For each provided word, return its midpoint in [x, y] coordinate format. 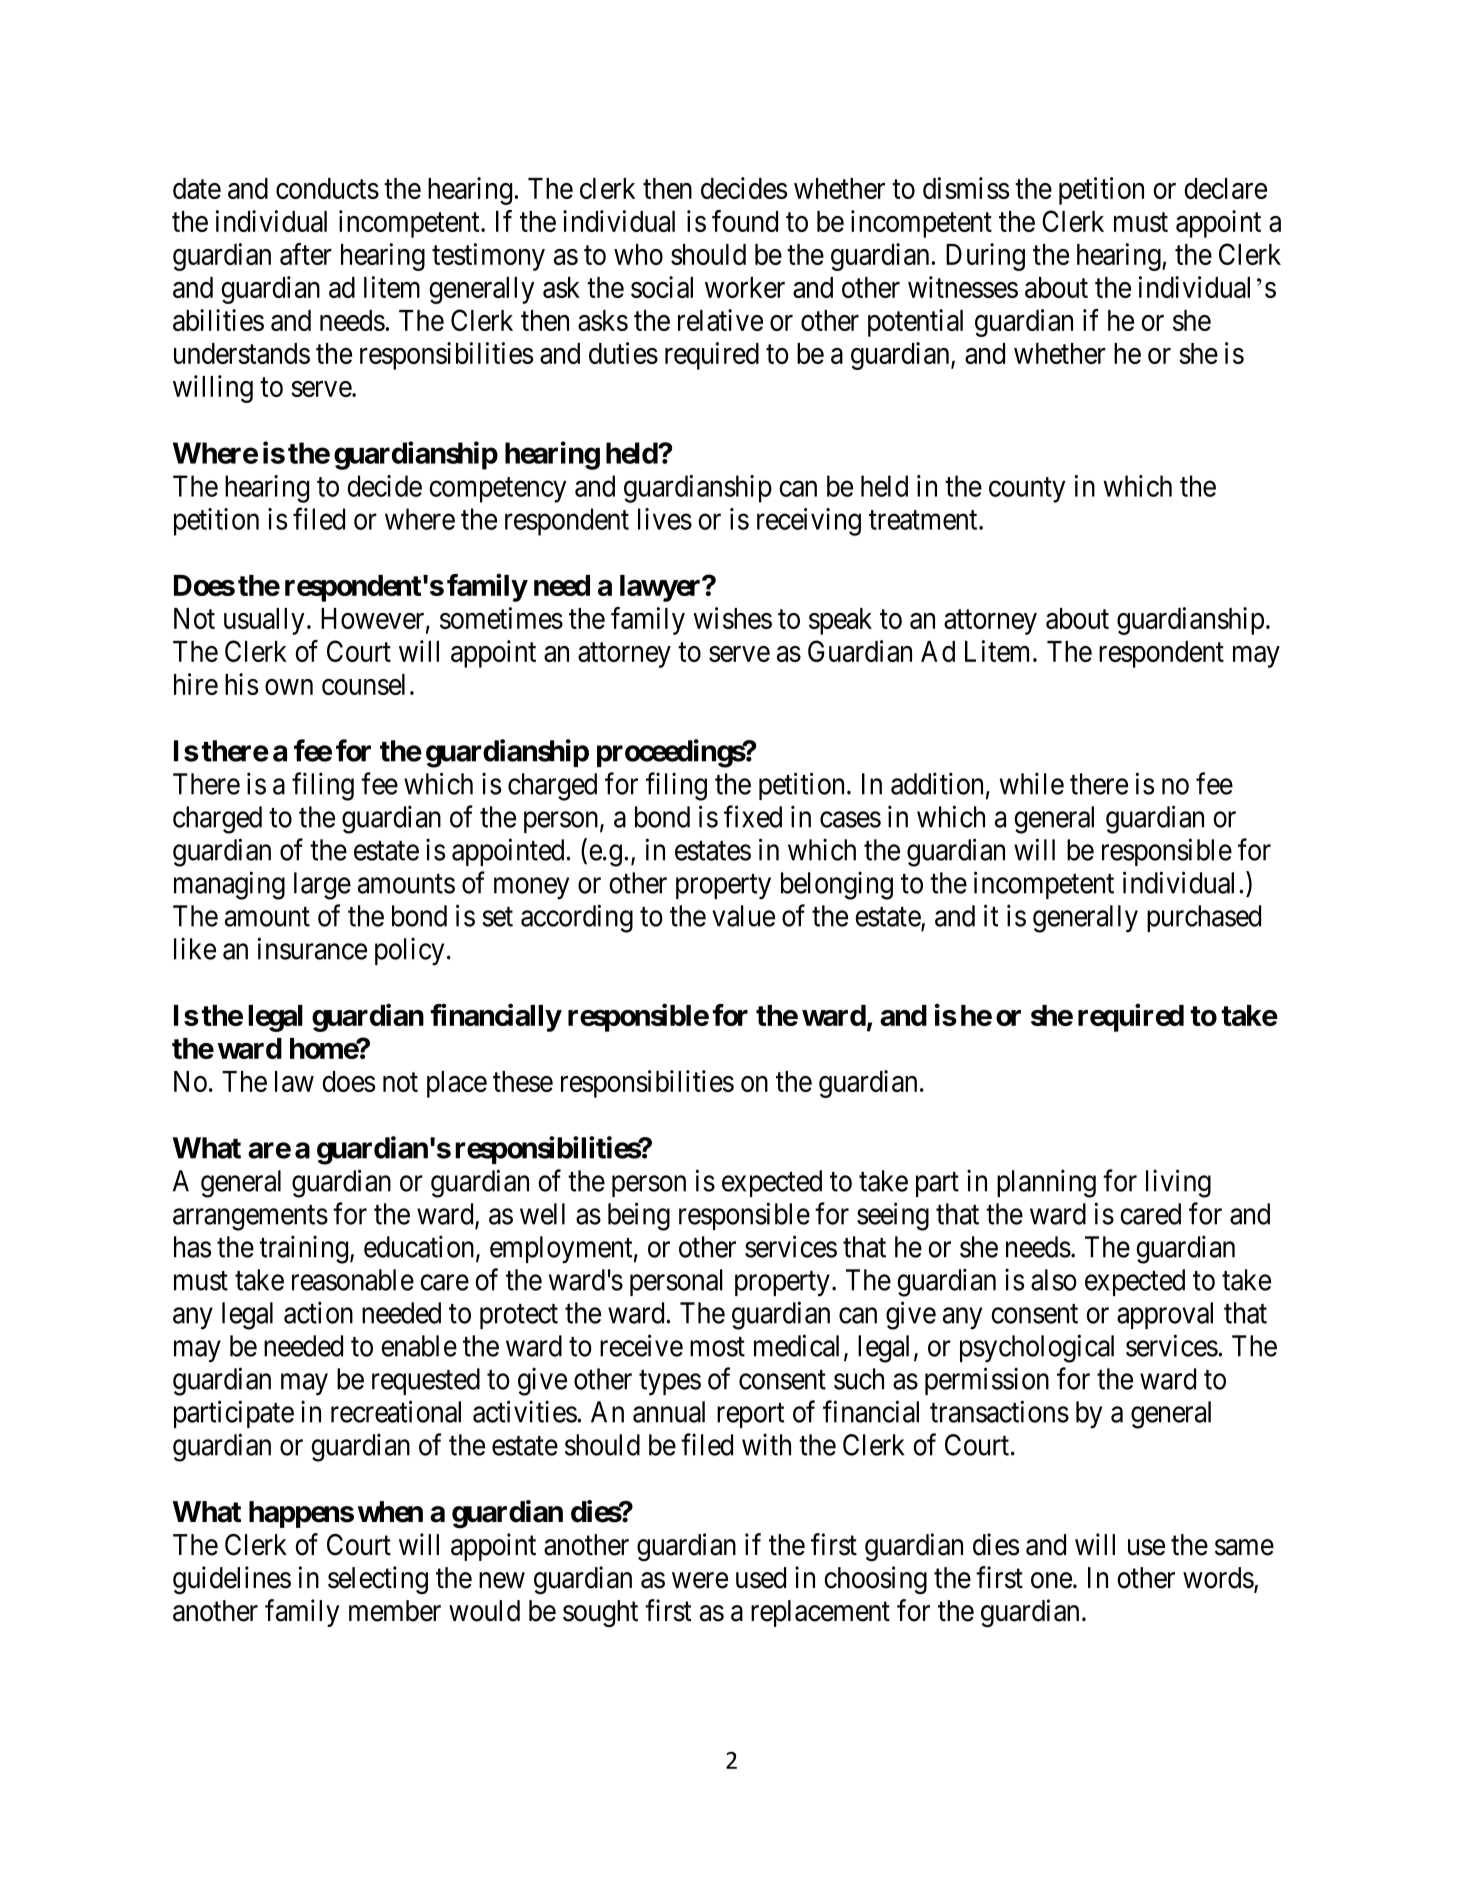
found [745, 221]
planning [1046, 1183]
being [639, 1216]
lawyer [661, 588]
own [289, 687]
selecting [378, 1580]
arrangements [250, 1218]
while [1032, 783]
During [985, 257]
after [306, 254]
